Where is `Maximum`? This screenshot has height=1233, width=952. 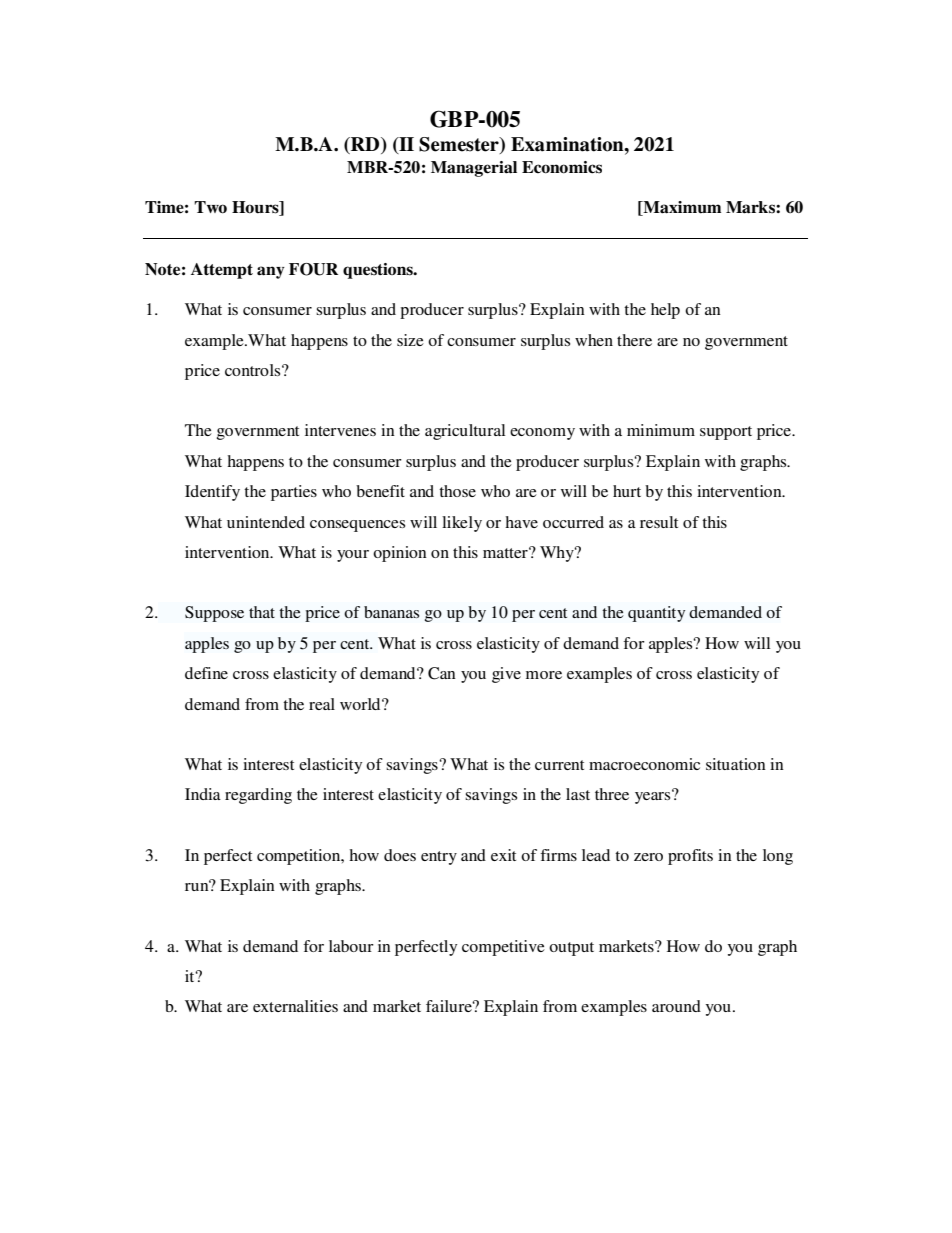
Maximum is located at coordinates (681, 208).
